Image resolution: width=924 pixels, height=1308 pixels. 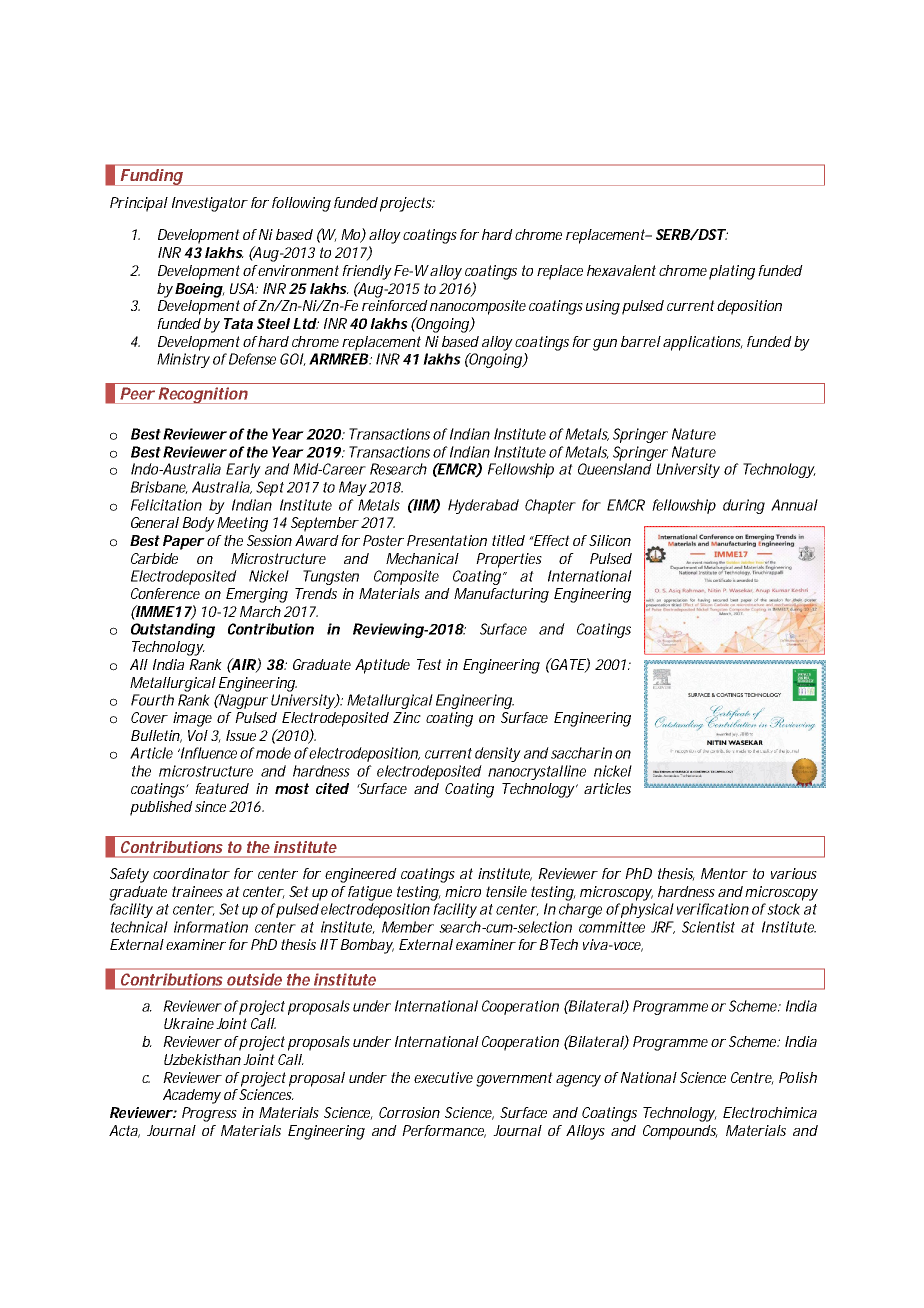 What do you see at coordinates (514, 1079) in the screenshot?
I see `government` at bounding box center [514, 1079].
